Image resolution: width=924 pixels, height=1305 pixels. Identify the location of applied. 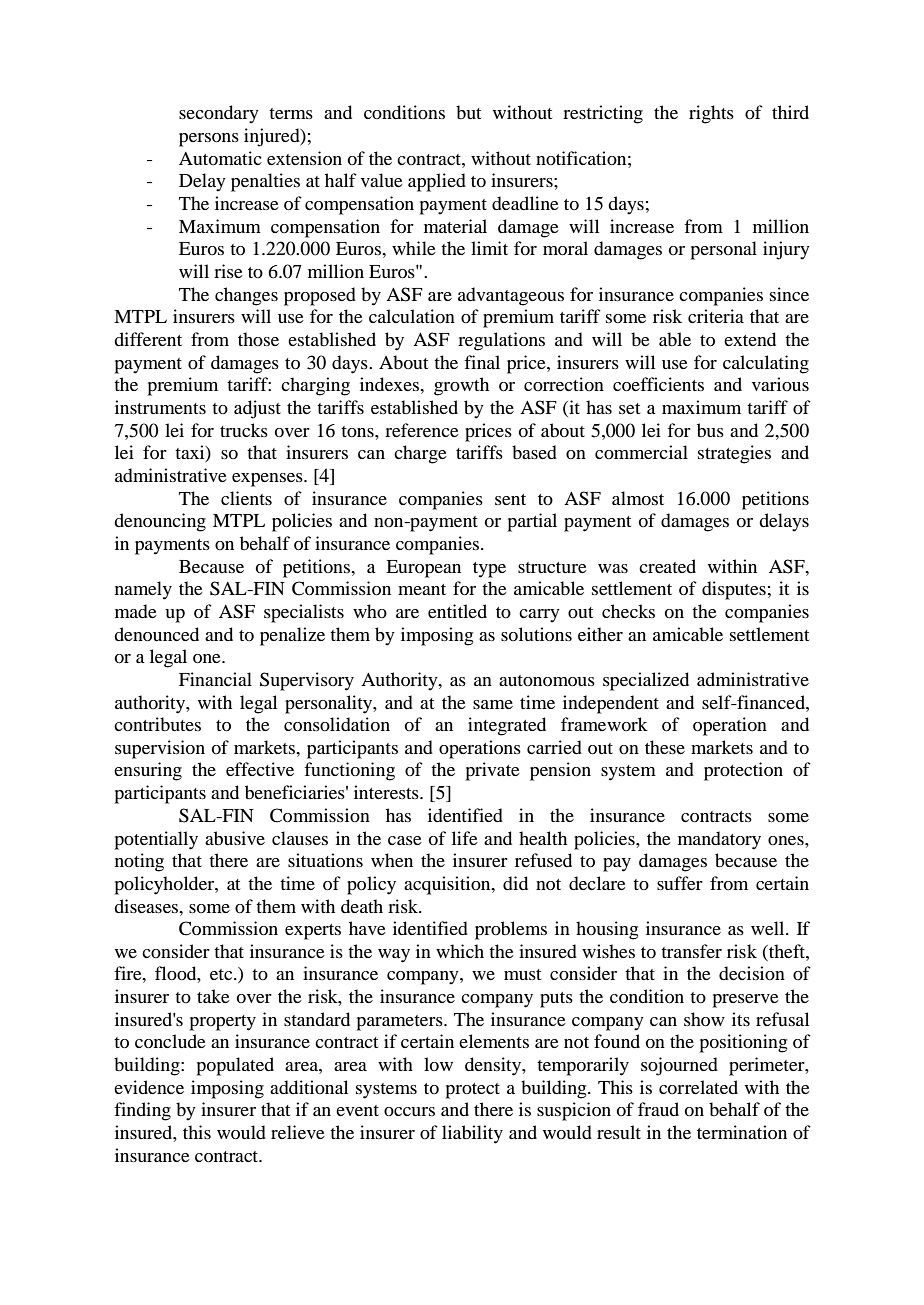
(437, 182).
